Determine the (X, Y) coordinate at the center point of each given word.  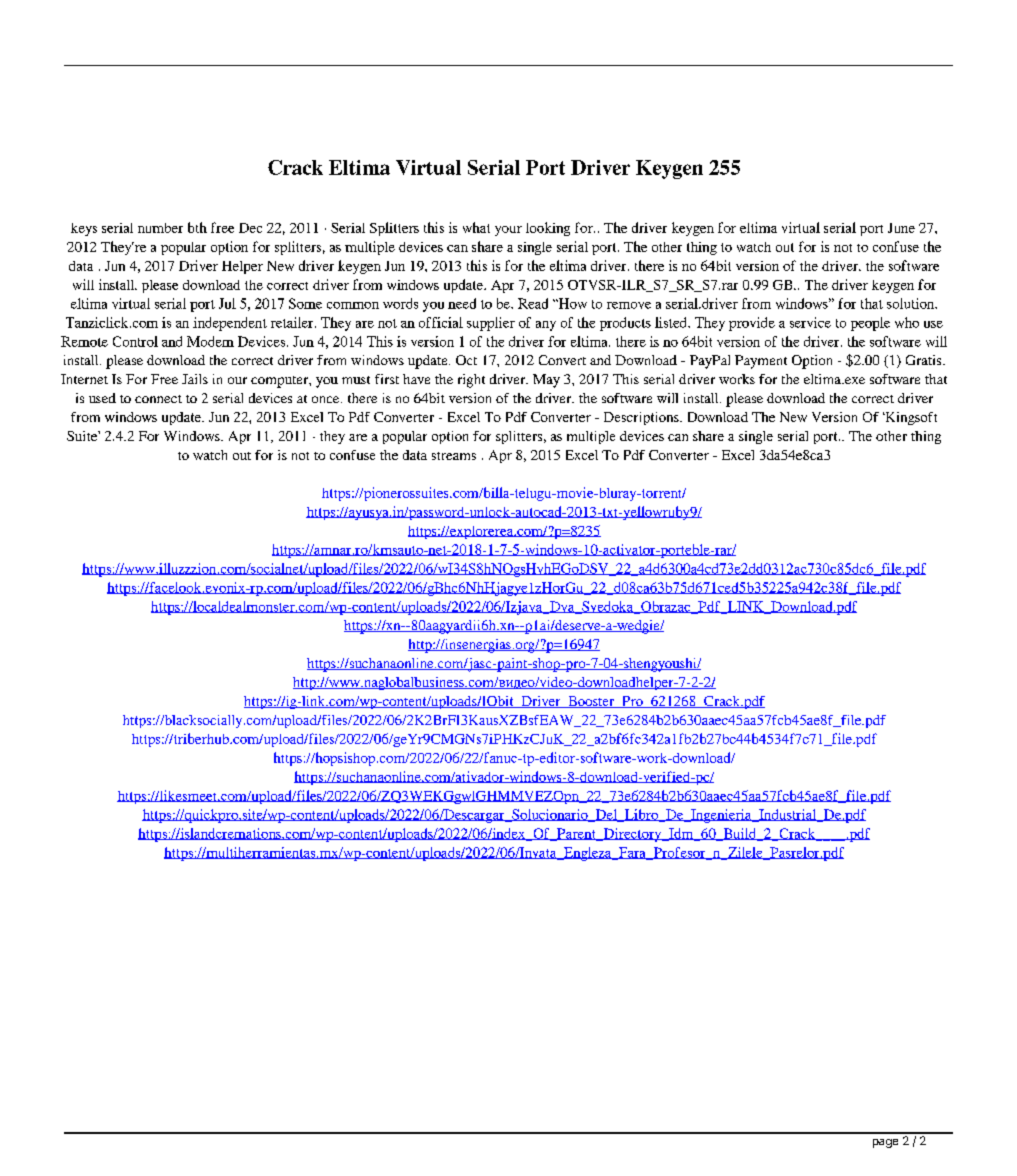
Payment (761, 362)
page (885, 1143)
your (508, 231)
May (546, 381)
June (901, 228)
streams (454, 456)
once (327, 399)
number (160, 228)
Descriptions (642, 418)
